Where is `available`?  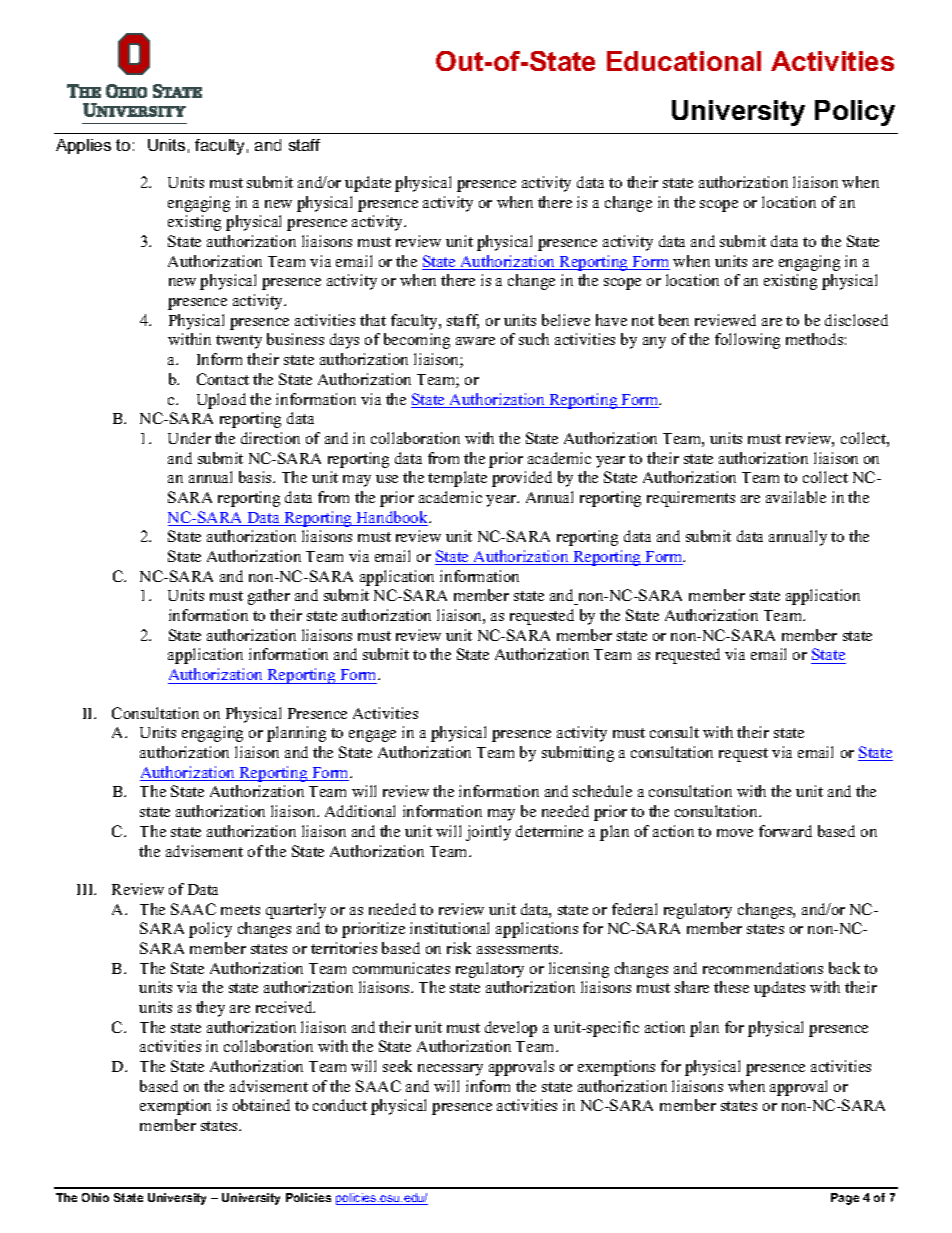 available is located at coordinates (796, 497).
